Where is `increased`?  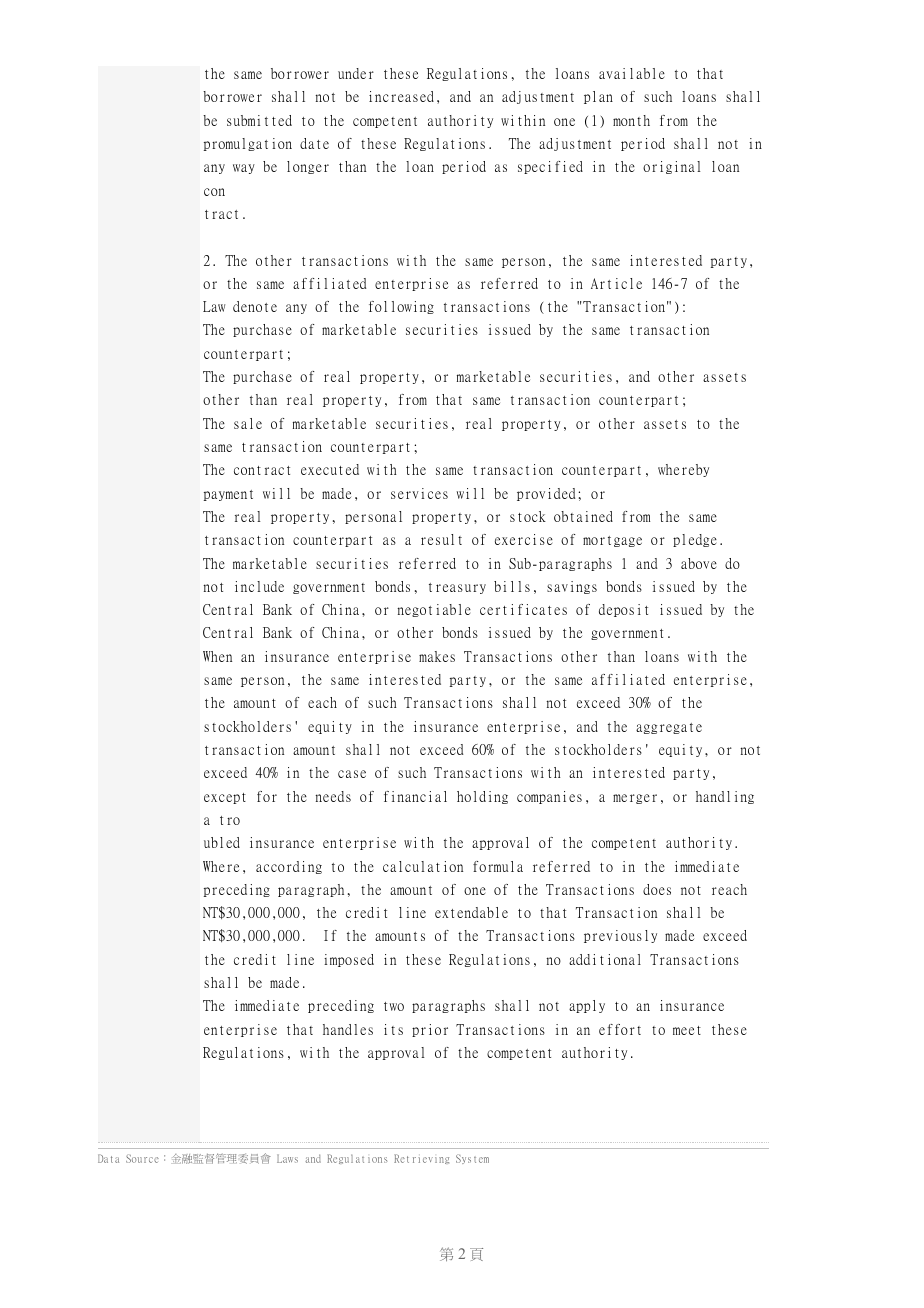
increased is located at coordinates (401, 96).
